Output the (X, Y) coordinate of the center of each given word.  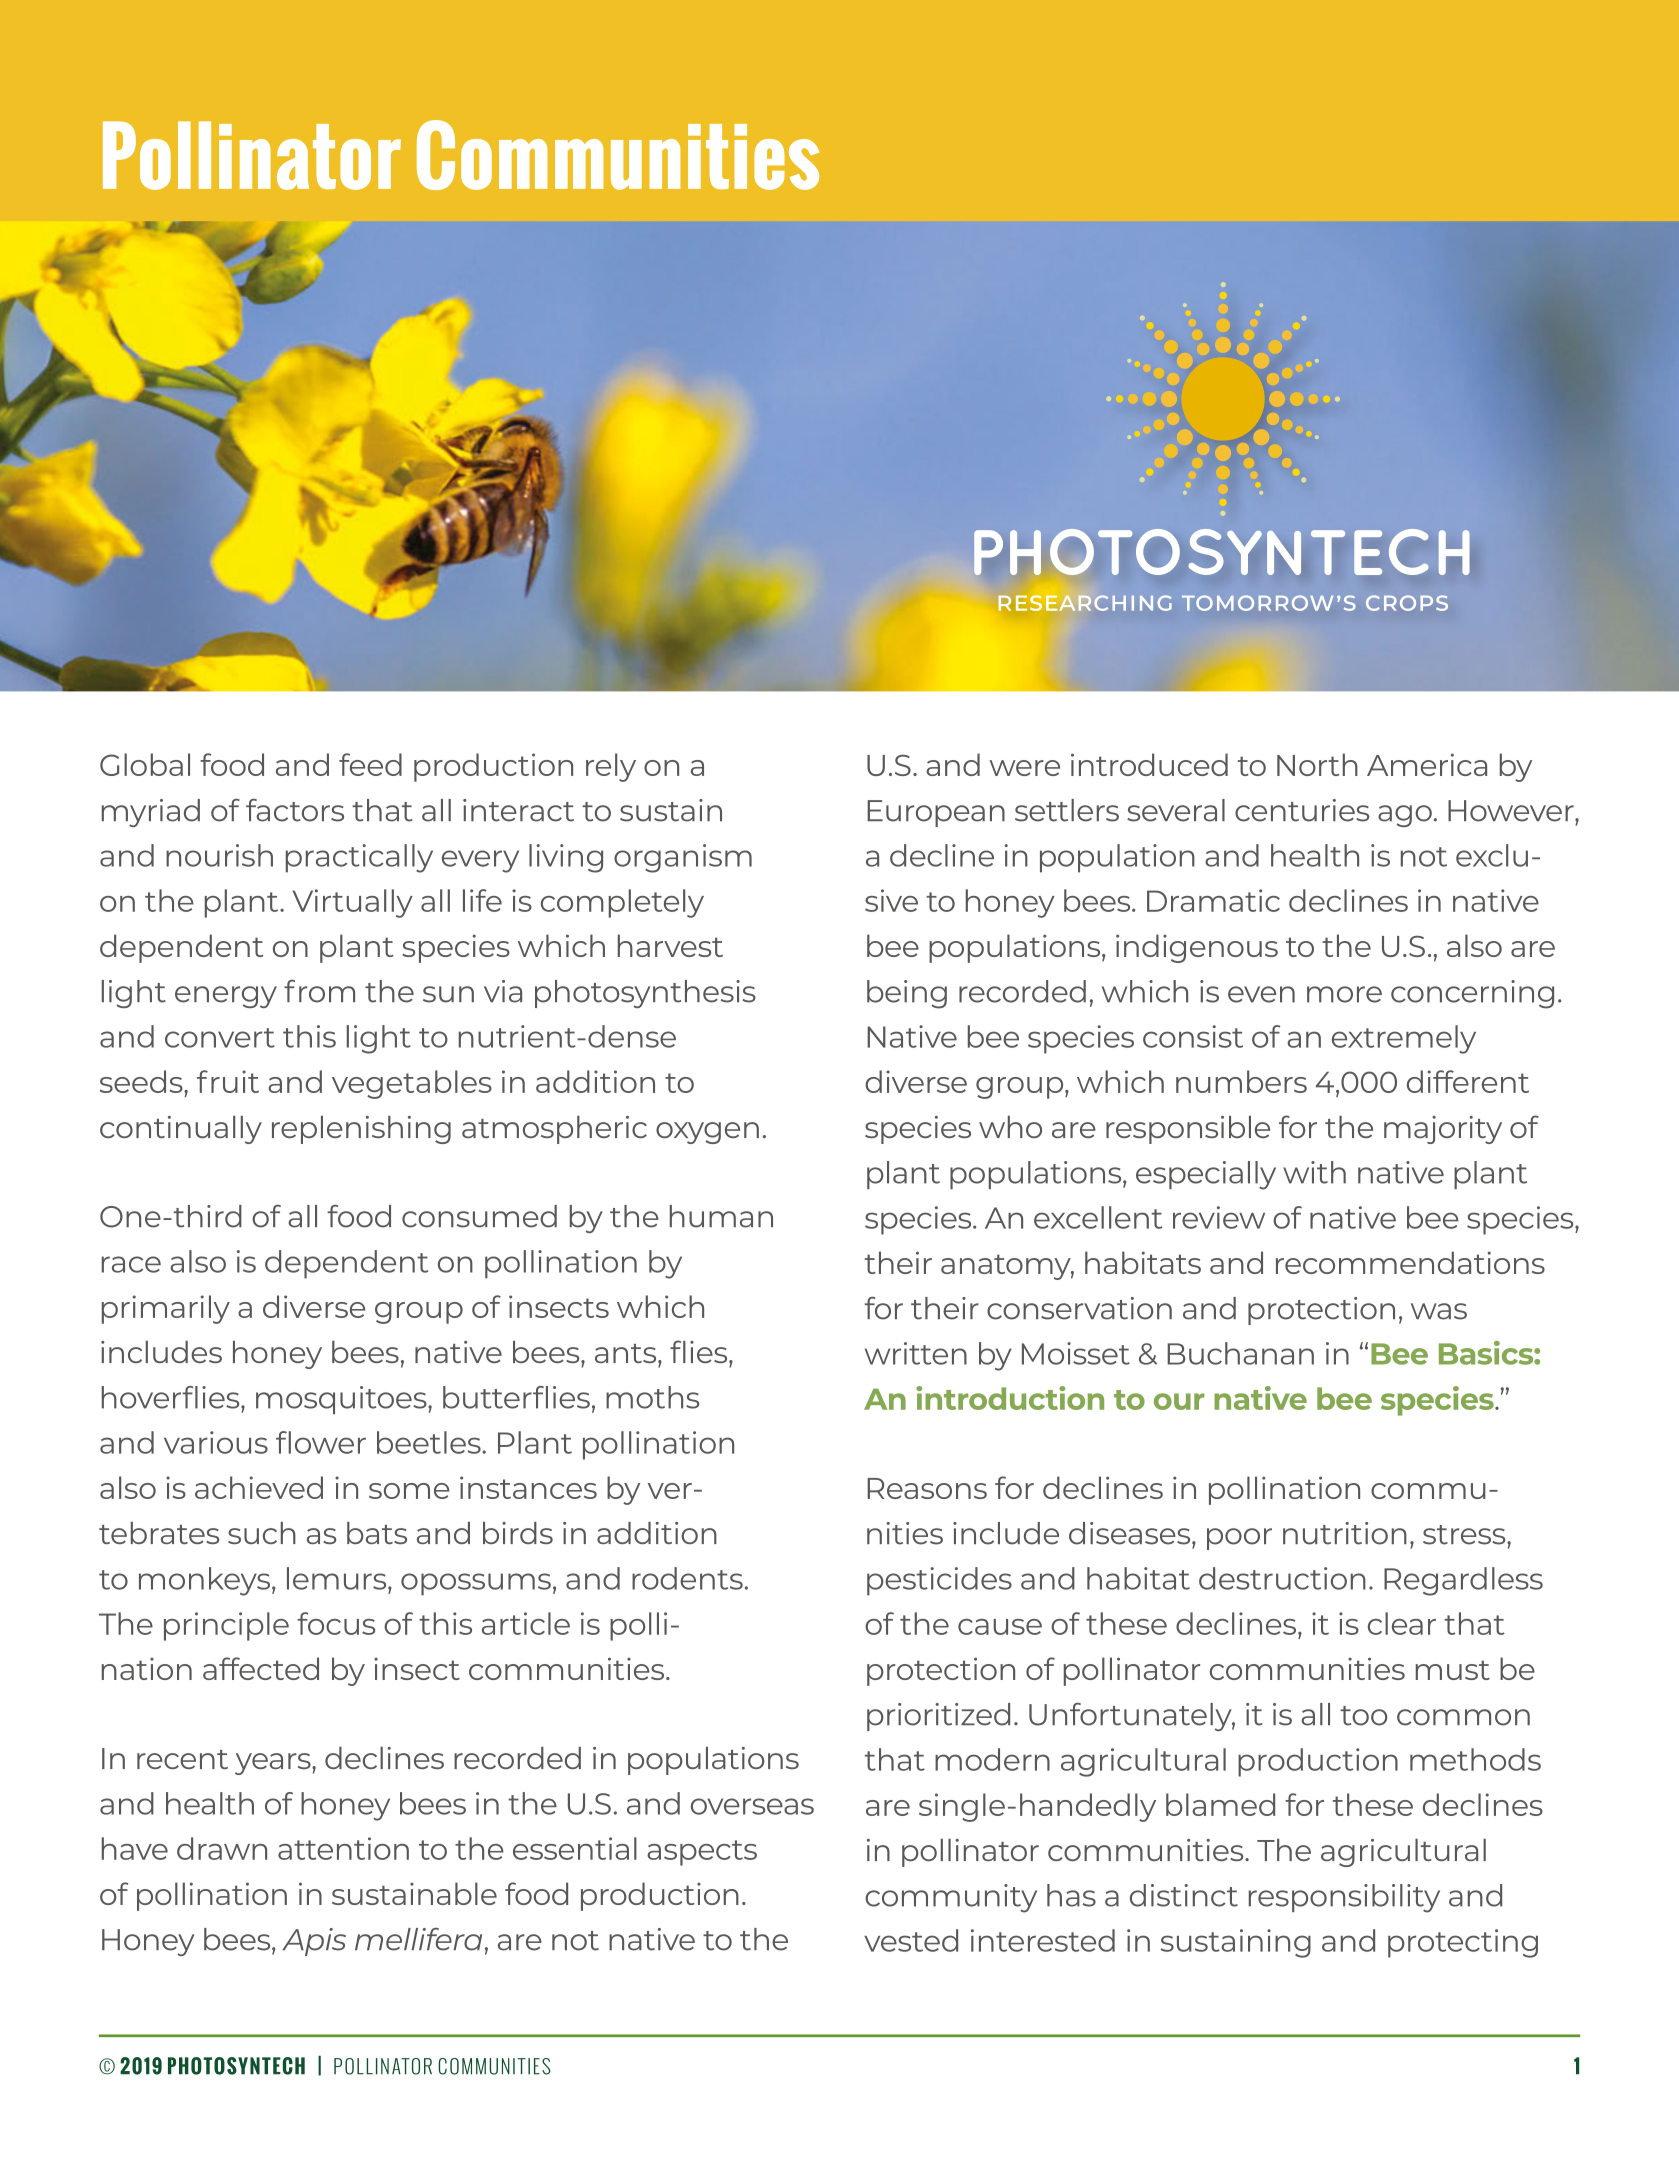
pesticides (939, 1581)
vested (911, 1940)
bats (377, 1533)
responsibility (1344, 1898)
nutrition (1345, 1533)
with (1314, 1172)
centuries (1302, 810)
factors (295, 810)
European (936, 813)
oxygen (707, 1133)
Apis (314, 1942)
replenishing (361, 1130)
